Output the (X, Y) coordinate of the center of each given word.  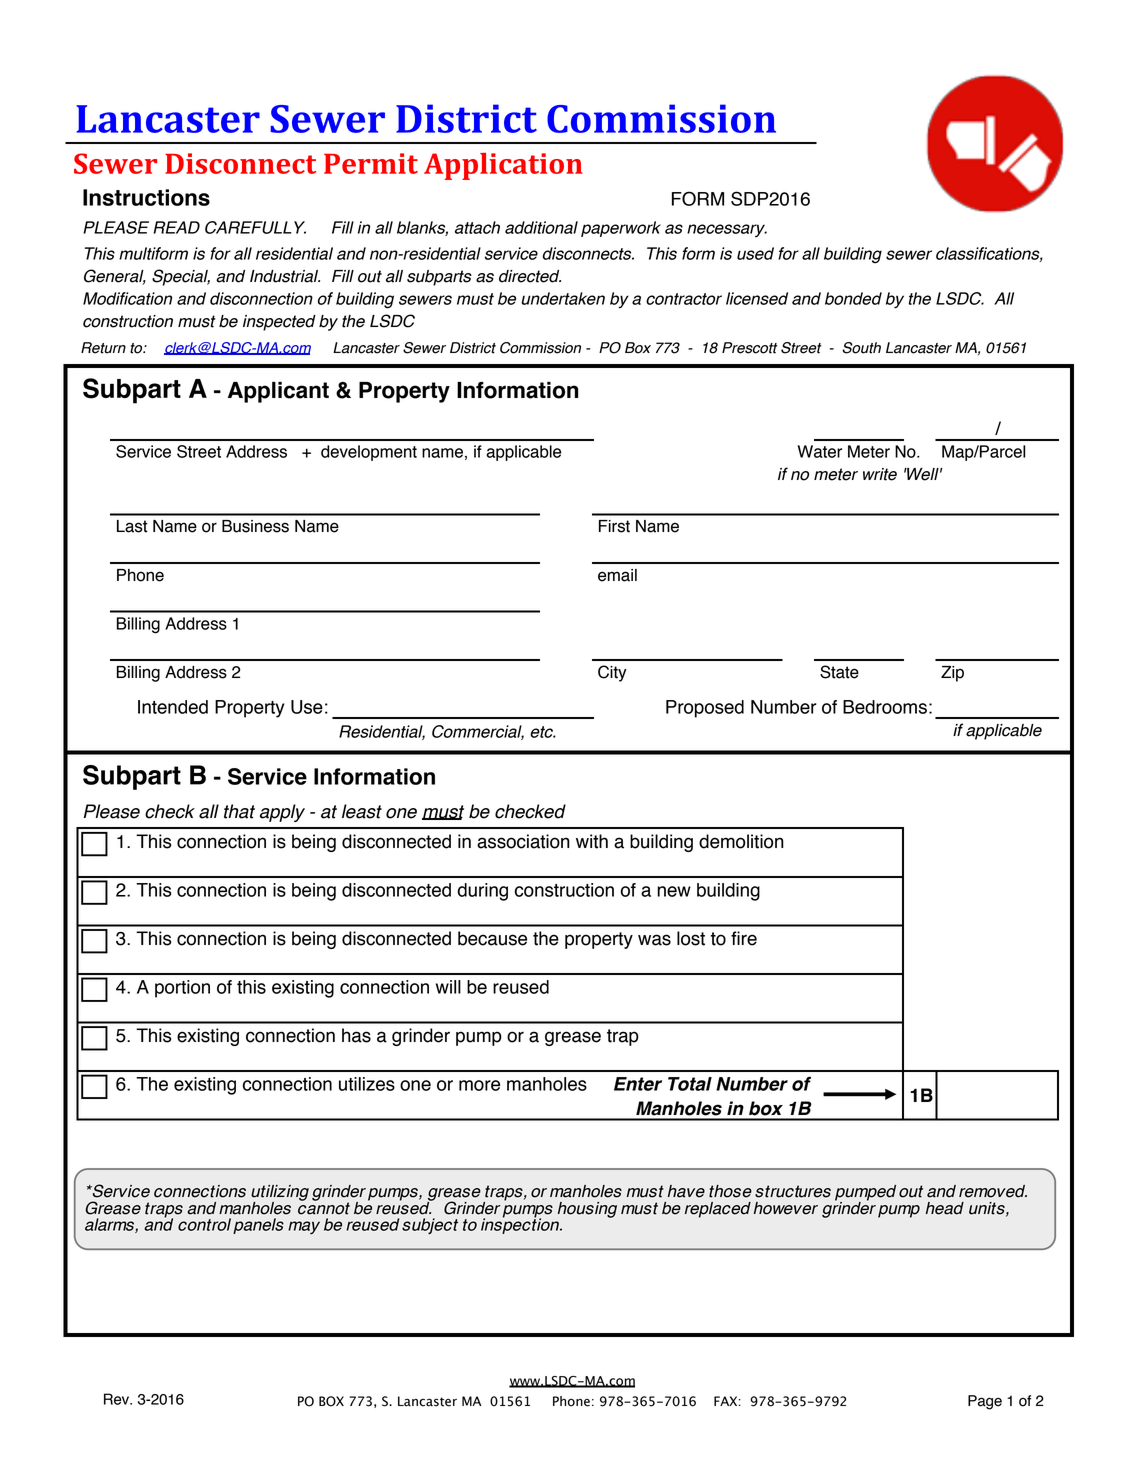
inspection (521, 1225)
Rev (118, 1399)
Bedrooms (885, 707)
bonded (853, 298)
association (523, 841)
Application (503, 166)
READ (176, 227)
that (239, 811)
